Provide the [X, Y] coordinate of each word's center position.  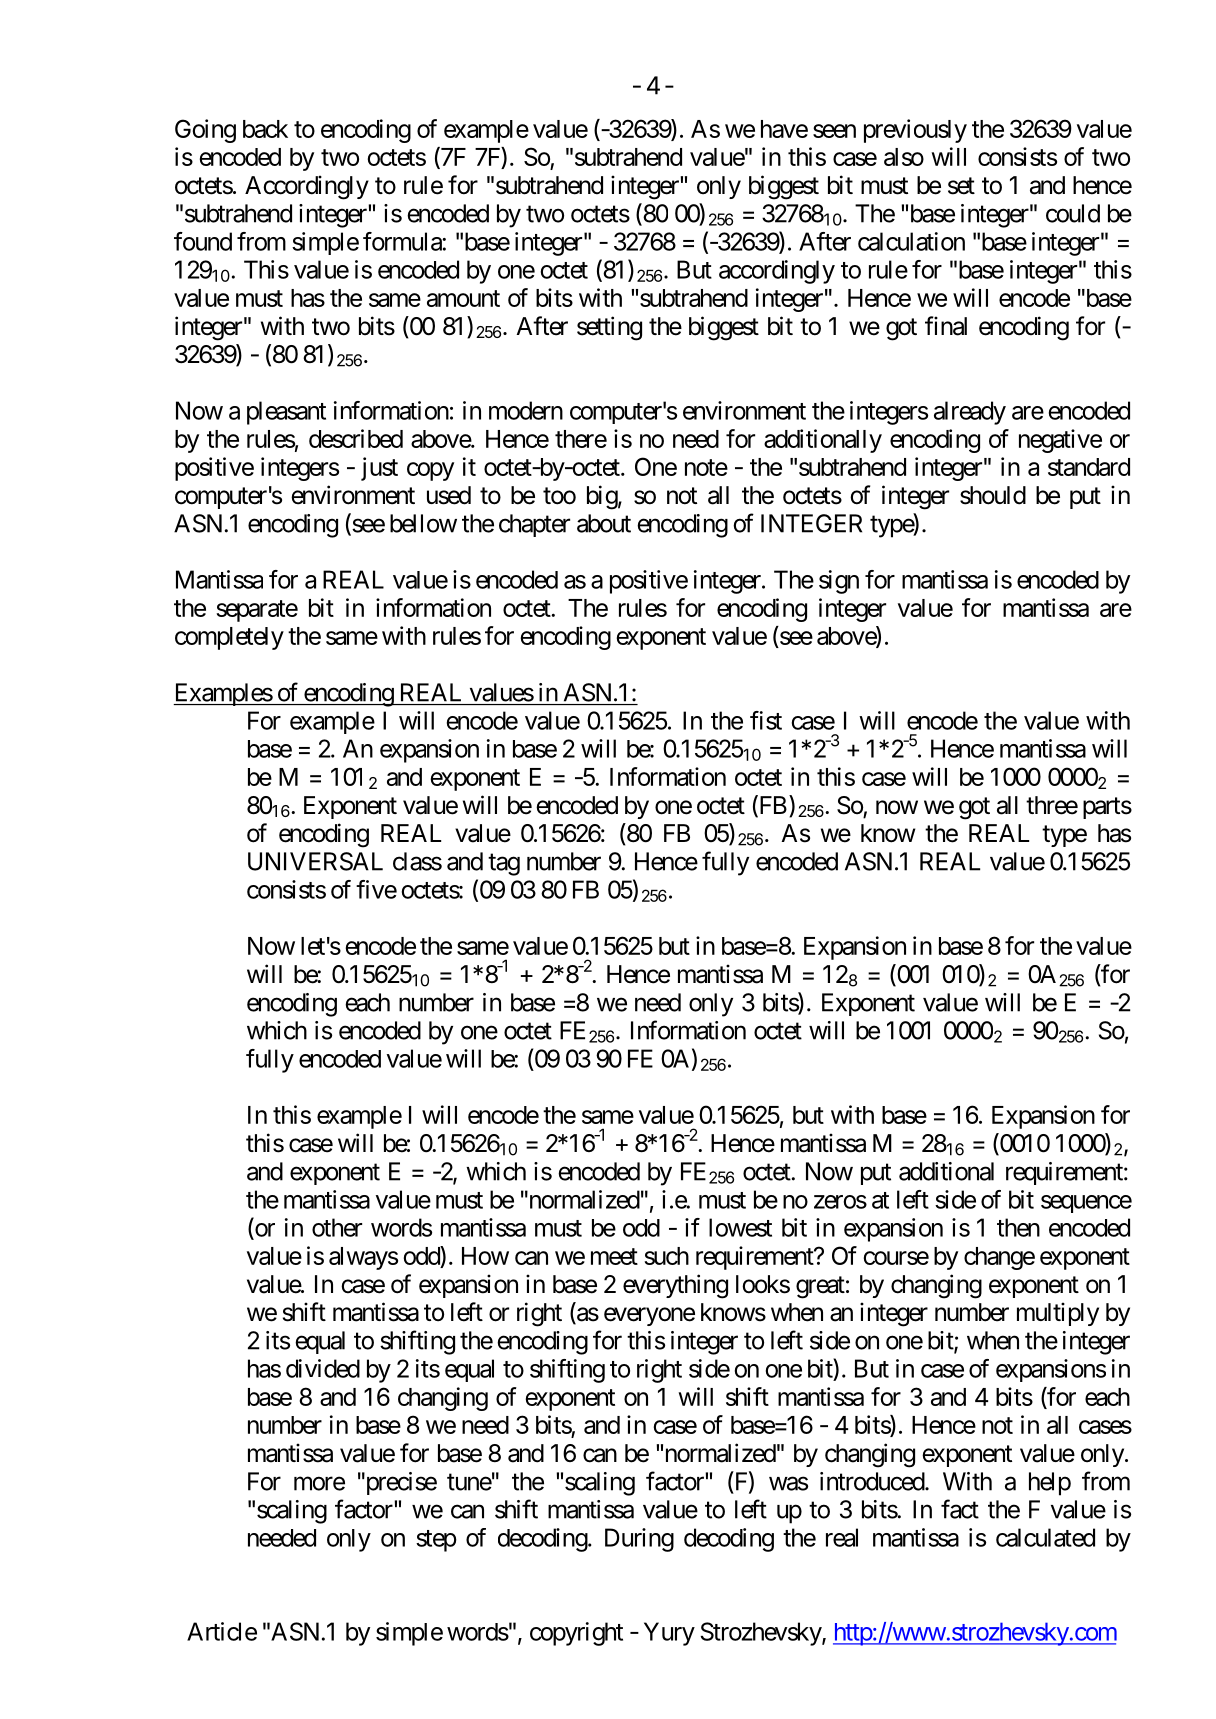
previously [915, 131]
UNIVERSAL [315, 861]
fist [766, 720]
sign [839, 582]
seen [834, 131]
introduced [873, 1481]
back [265, 129]
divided [323, 1368]
